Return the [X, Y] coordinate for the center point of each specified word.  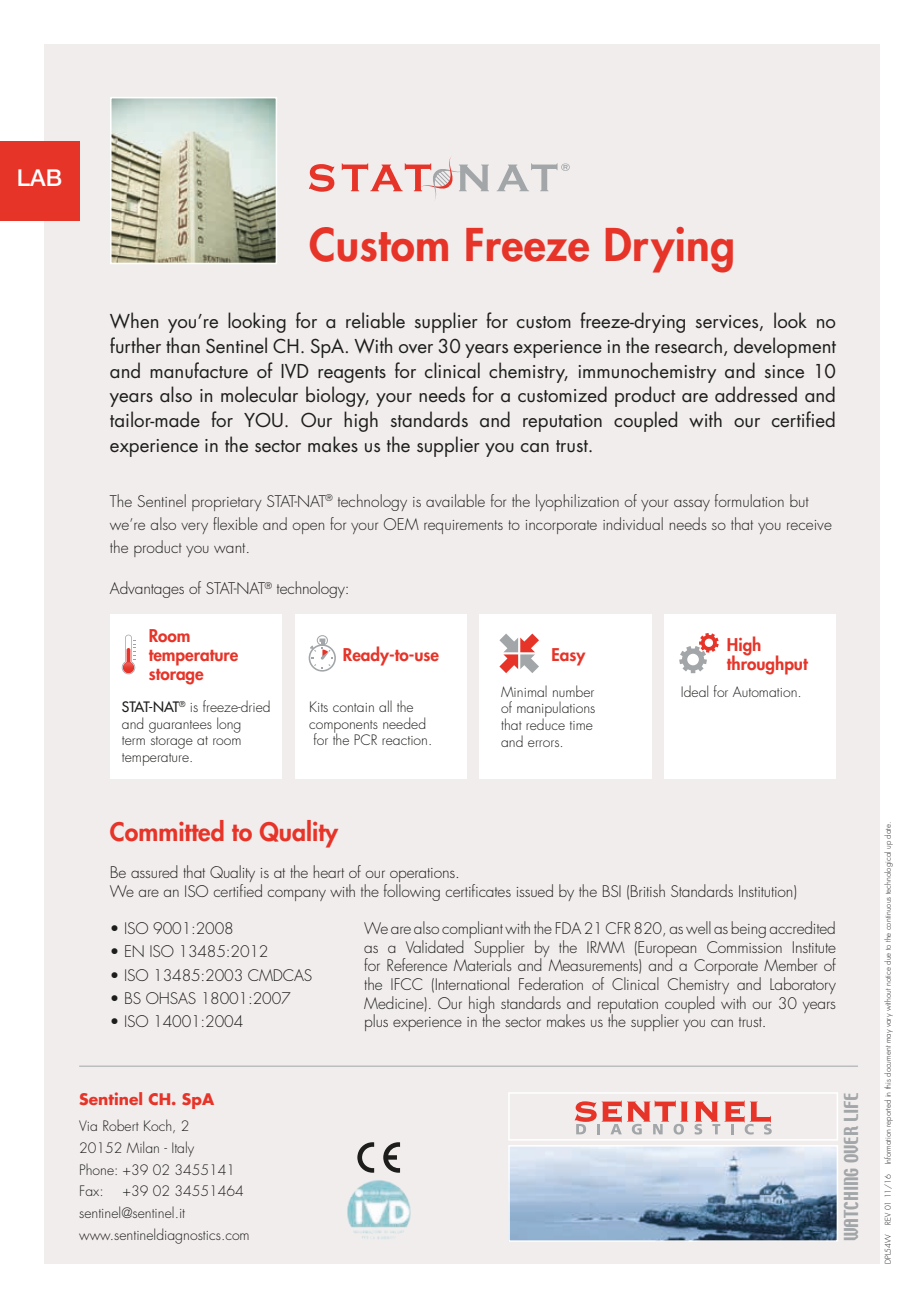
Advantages [147, 589]
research [688, 345]
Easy [568, 657]
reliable [375, 320]
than [183, 345]
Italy [183, 1149]
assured [154, 871]
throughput [767, 664]
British [648, 890]
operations [423, 876]
